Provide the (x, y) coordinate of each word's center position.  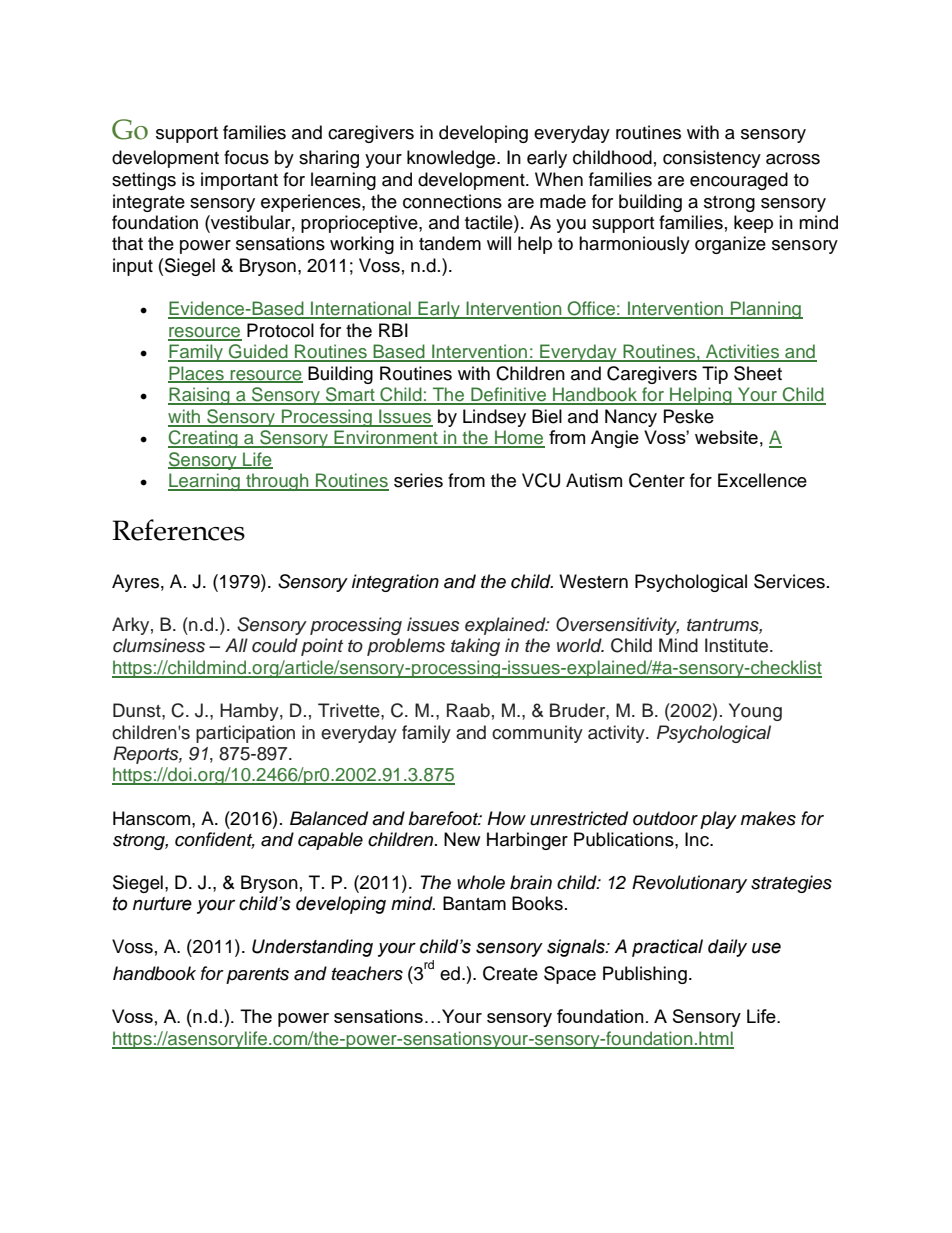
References (178, 530)
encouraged (739, 181)
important (239, 181)
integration (395, 583)
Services (789, 581)
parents (257, 976)
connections (452, 201)
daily (727, 948)
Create (510, 973)
